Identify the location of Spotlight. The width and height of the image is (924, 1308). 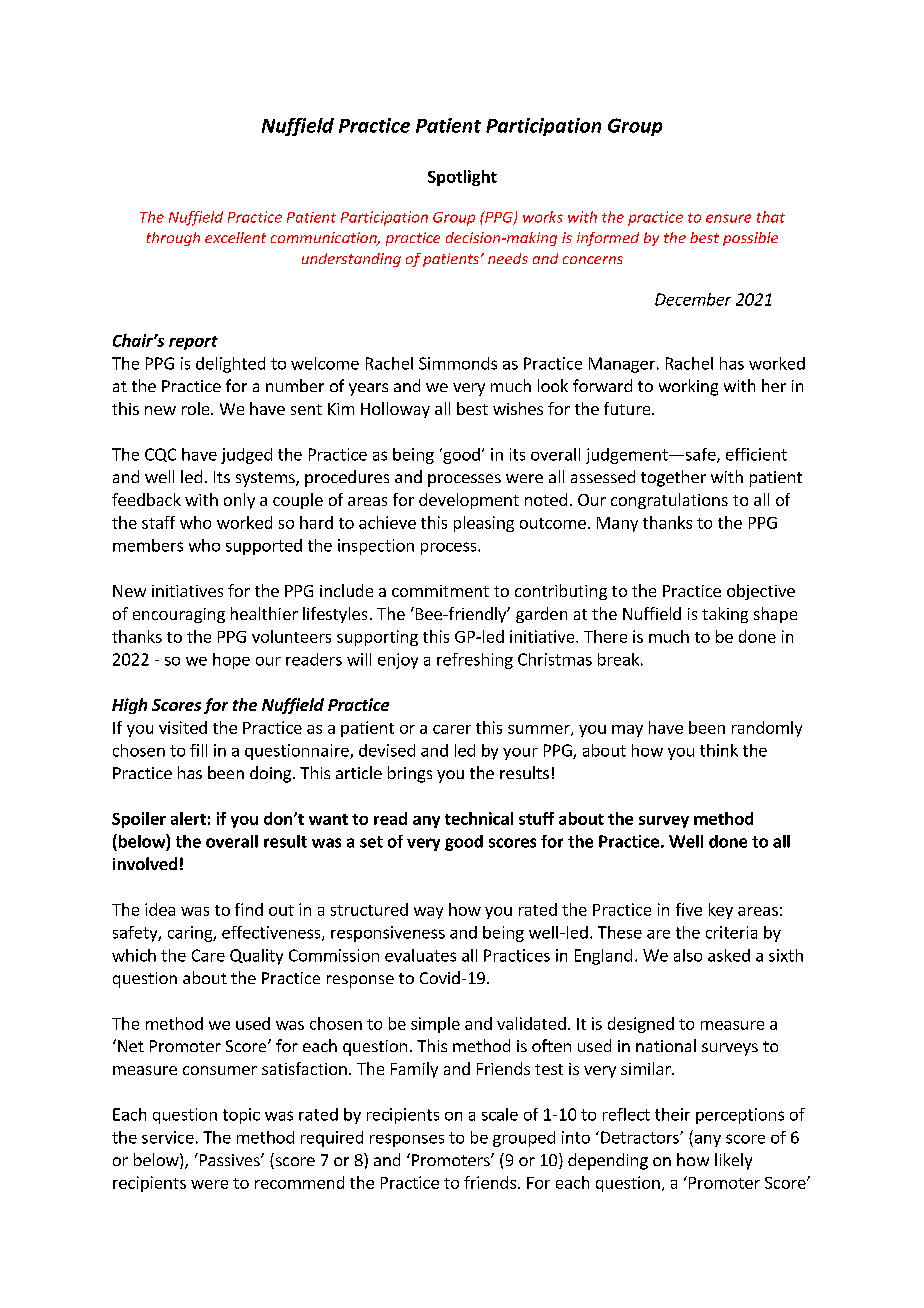
(462, 178).
